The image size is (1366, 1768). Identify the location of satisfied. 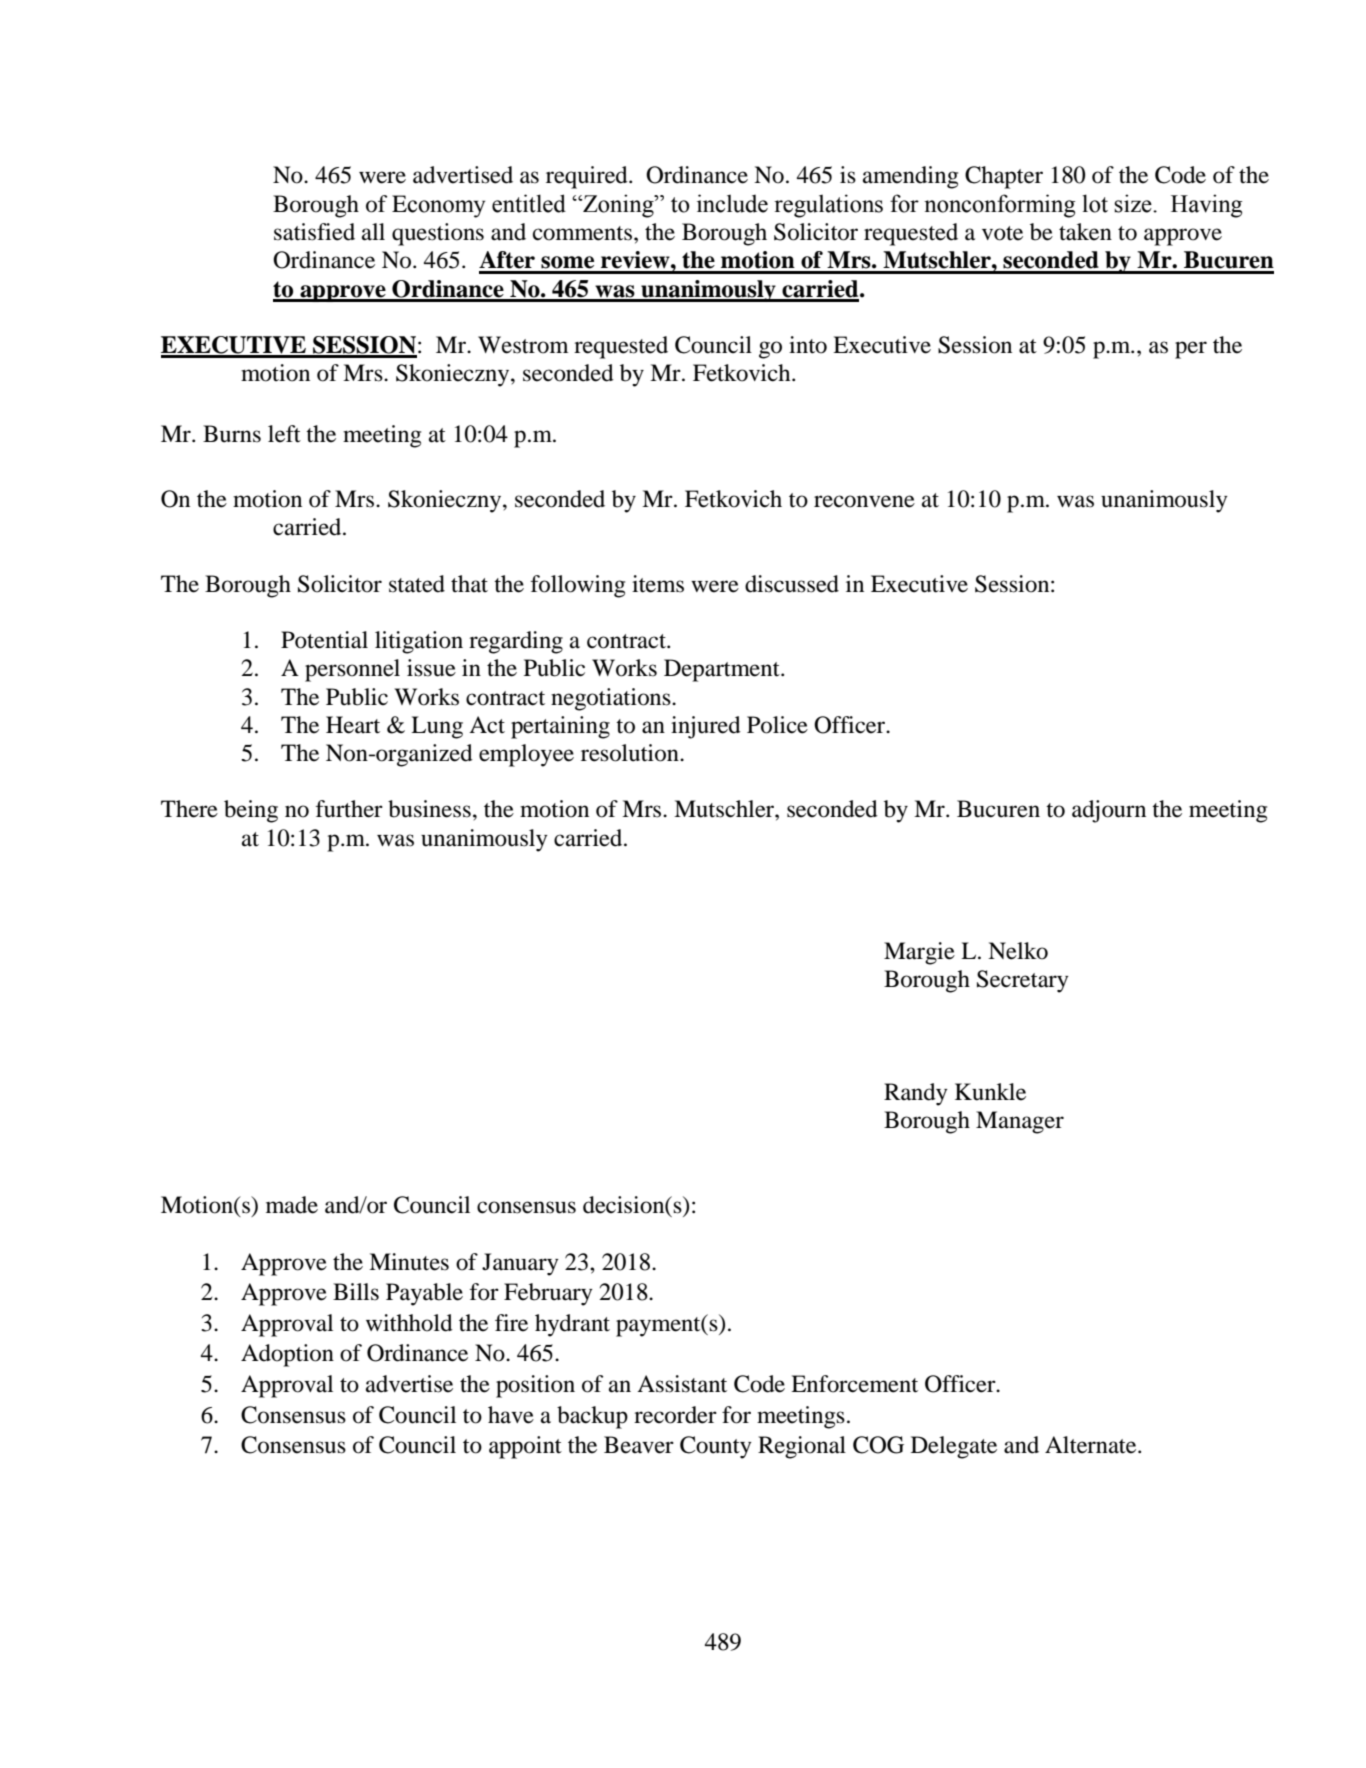
(314, 232).
